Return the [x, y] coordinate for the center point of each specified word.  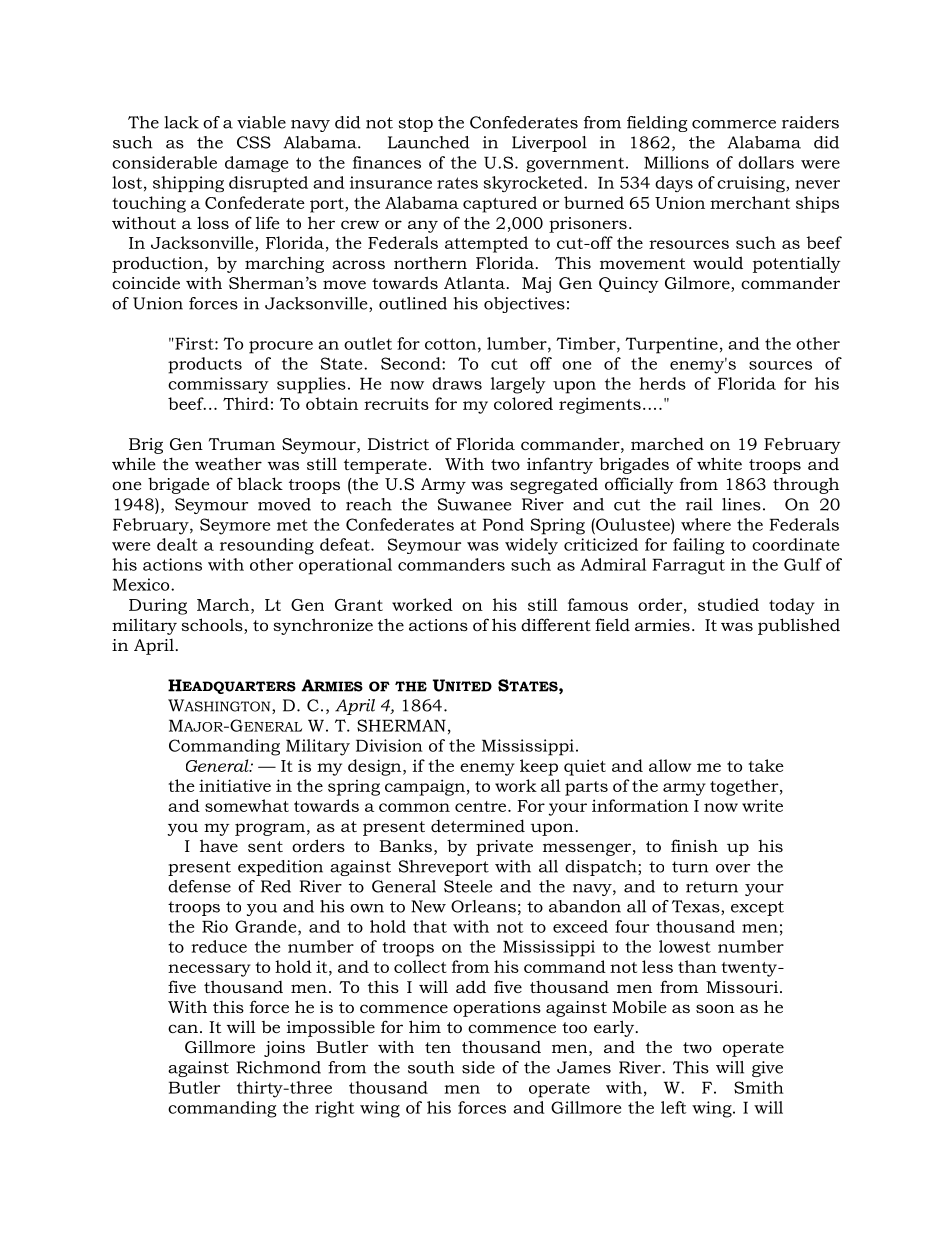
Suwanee [474, 504]
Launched [428, 142]
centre [482, 806]
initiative [235, 785]
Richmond [279, 1067]
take [766, 765]
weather [228, 463]
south [431, 1067]
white [719, 463]
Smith [759, 1087]
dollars [766, 162]
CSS [254, 142]
